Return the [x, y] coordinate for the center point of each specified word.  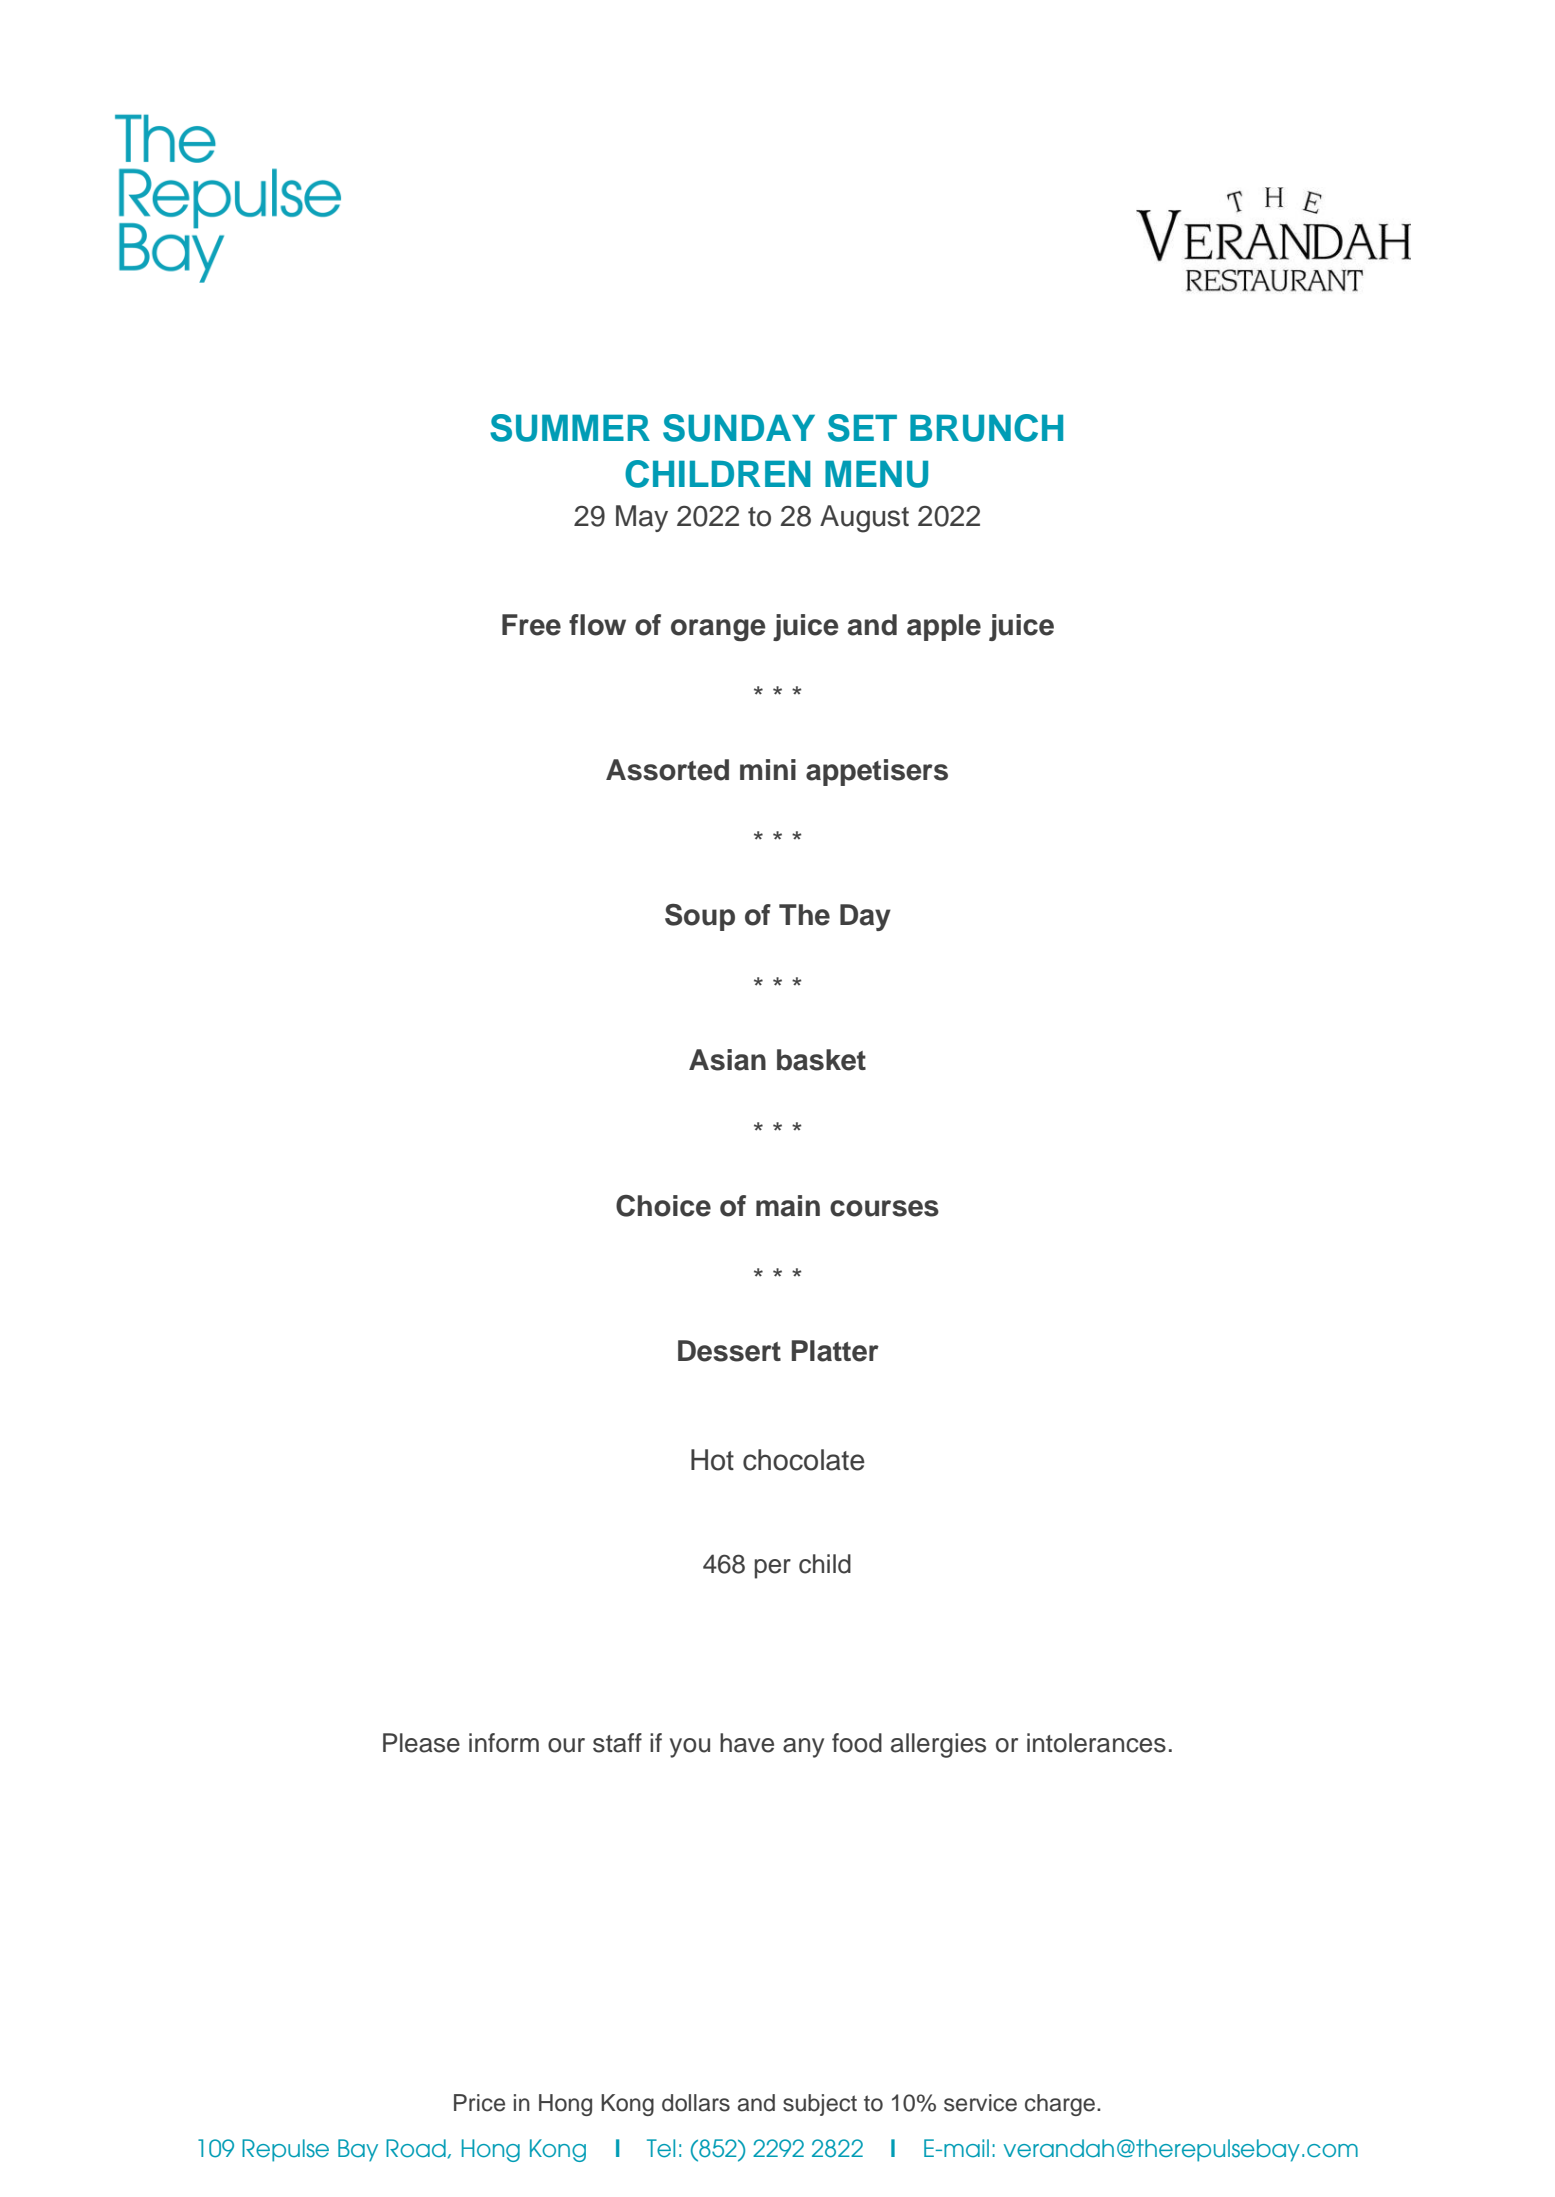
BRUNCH [986, 428]
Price [479, 2103]
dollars [696, 2103]
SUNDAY [739, 428]
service [980, 2103]
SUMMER [570, 428]
